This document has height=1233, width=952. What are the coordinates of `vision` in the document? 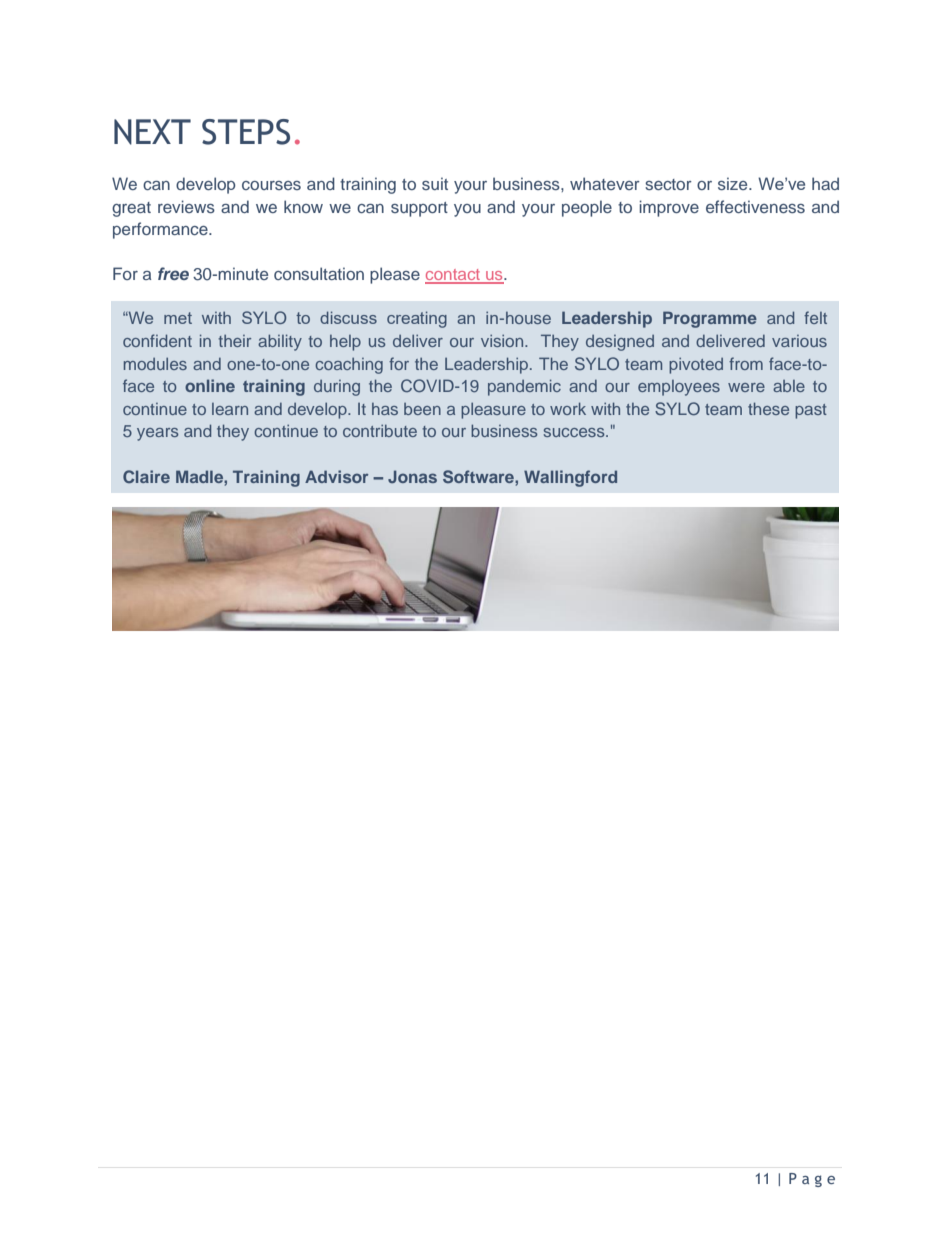 It's located at (503, 341).
